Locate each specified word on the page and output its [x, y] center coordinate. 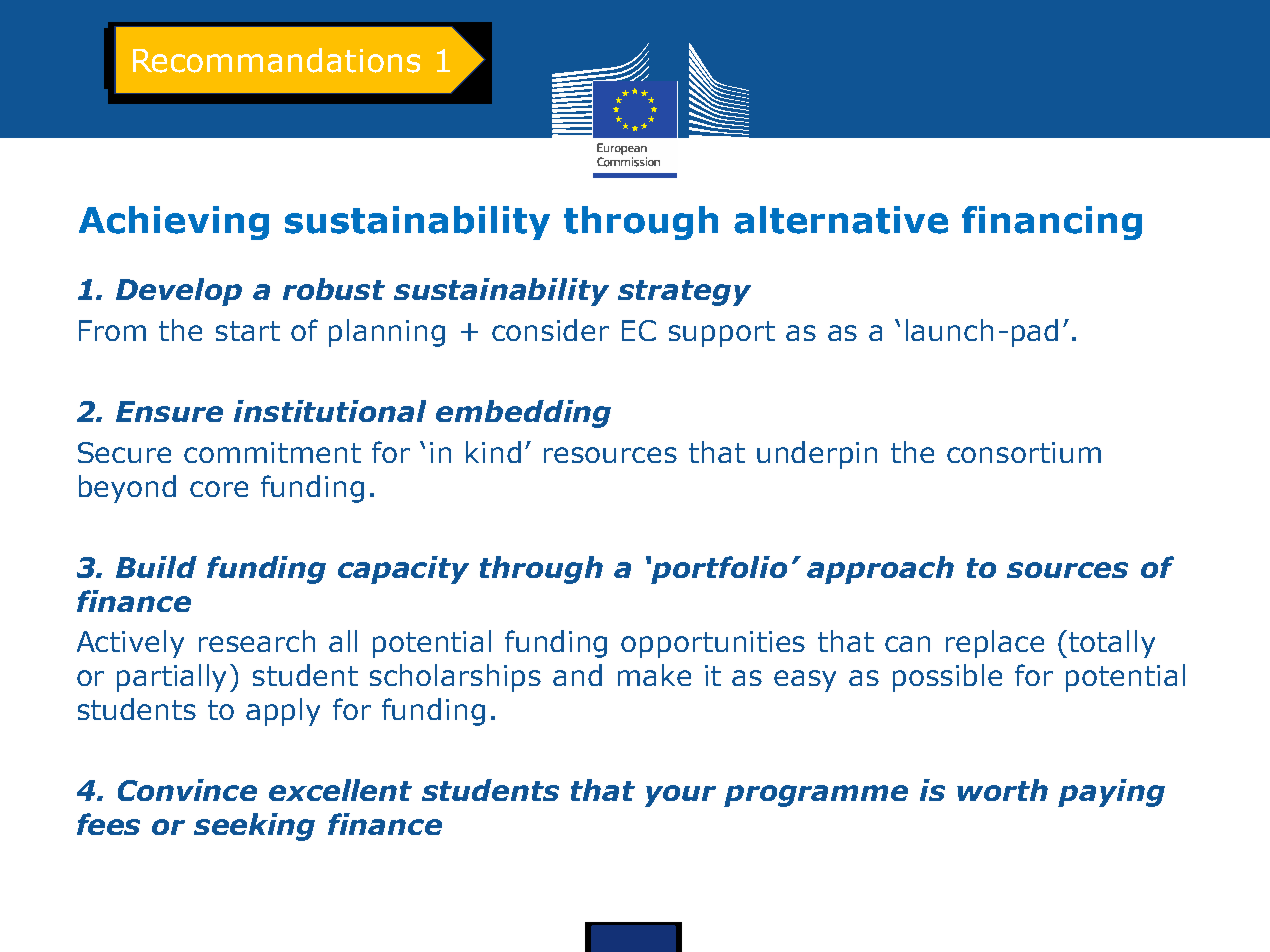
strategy [684, 293]
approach [880, 570]
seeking [254, 827]
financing [1052, 223]
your [680, 796]
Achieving [174, 223]
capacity [403, 570]
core [219, 489]
